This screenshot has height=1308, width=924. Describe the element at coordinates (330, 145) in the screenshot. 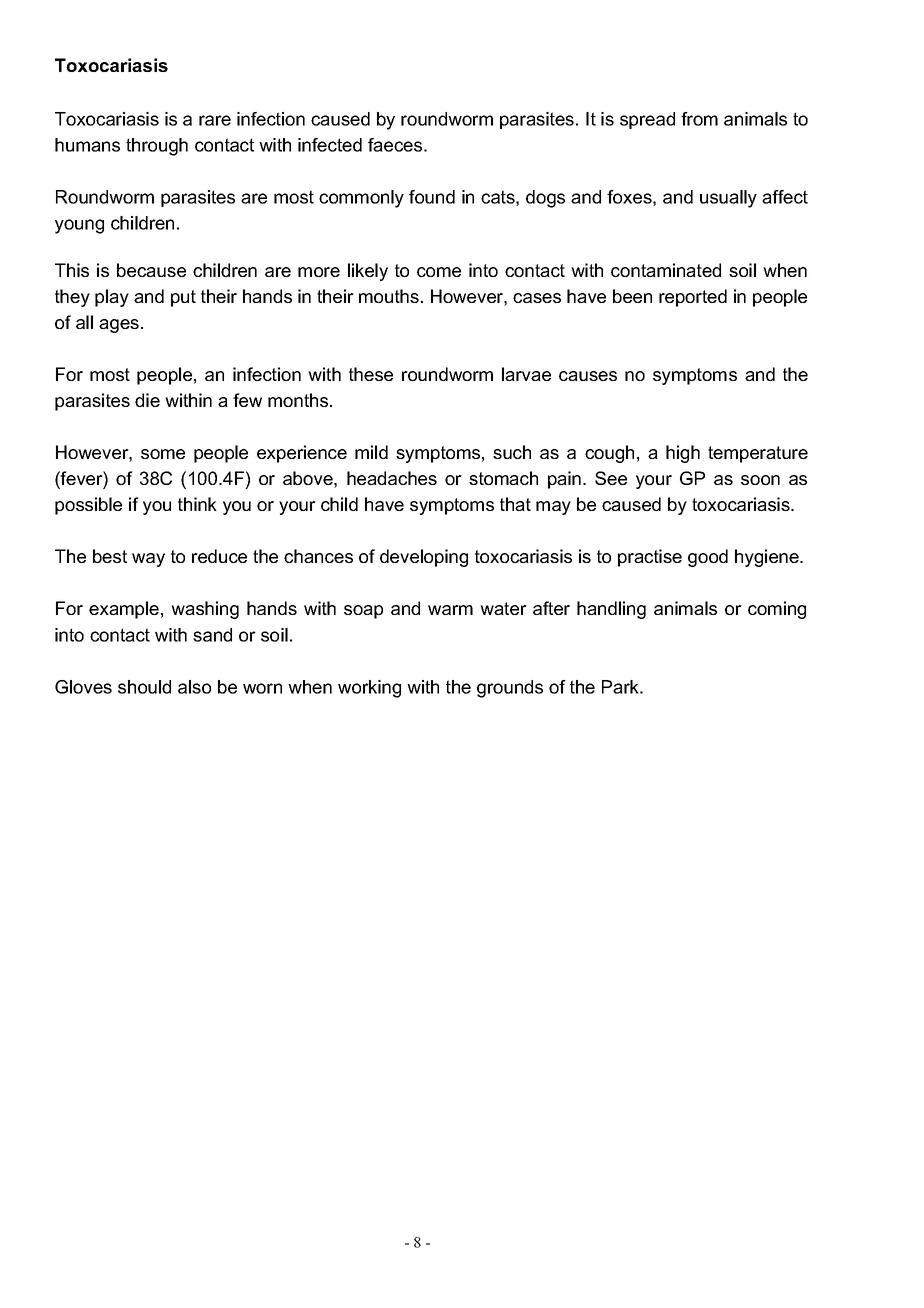

I see `infected` at that location.
